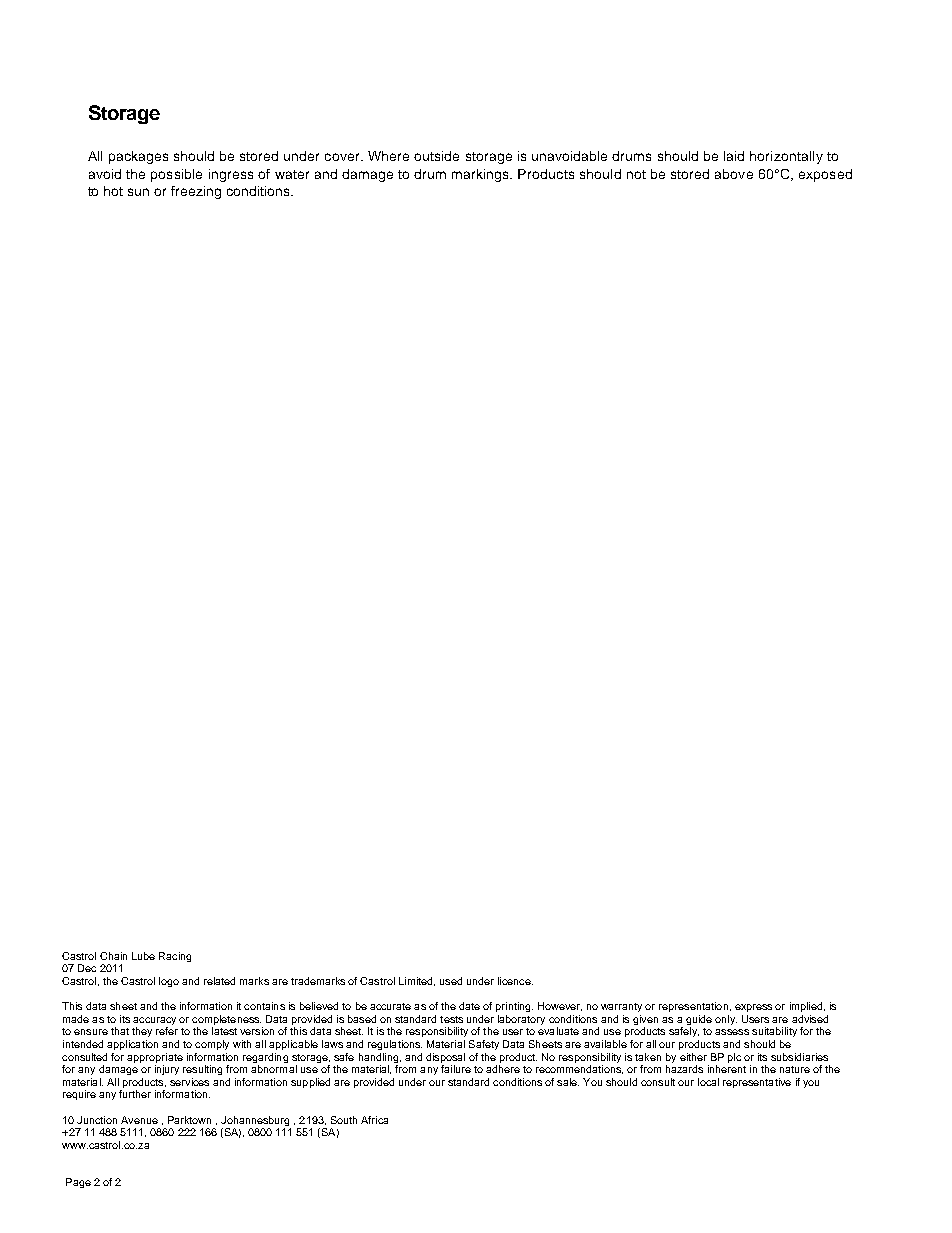 This image has height=1233, width=952. I want to click on possible, so click(176, 175).
